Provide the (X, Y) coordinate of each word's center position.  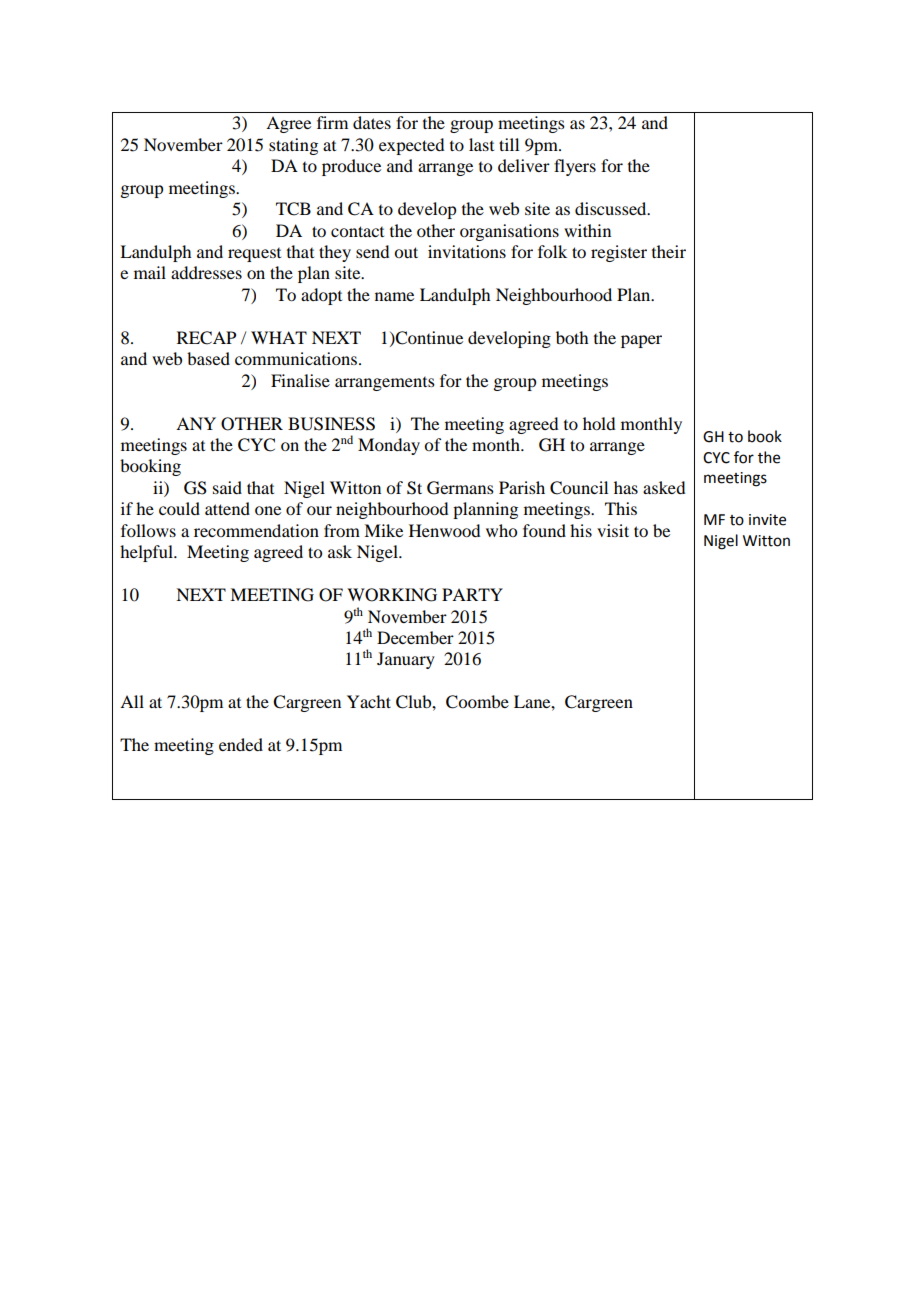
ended (241, 744)
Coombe (477, 702)
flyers (575, 167)
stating (293, 146)
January (406, 660)
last (481, 144)
